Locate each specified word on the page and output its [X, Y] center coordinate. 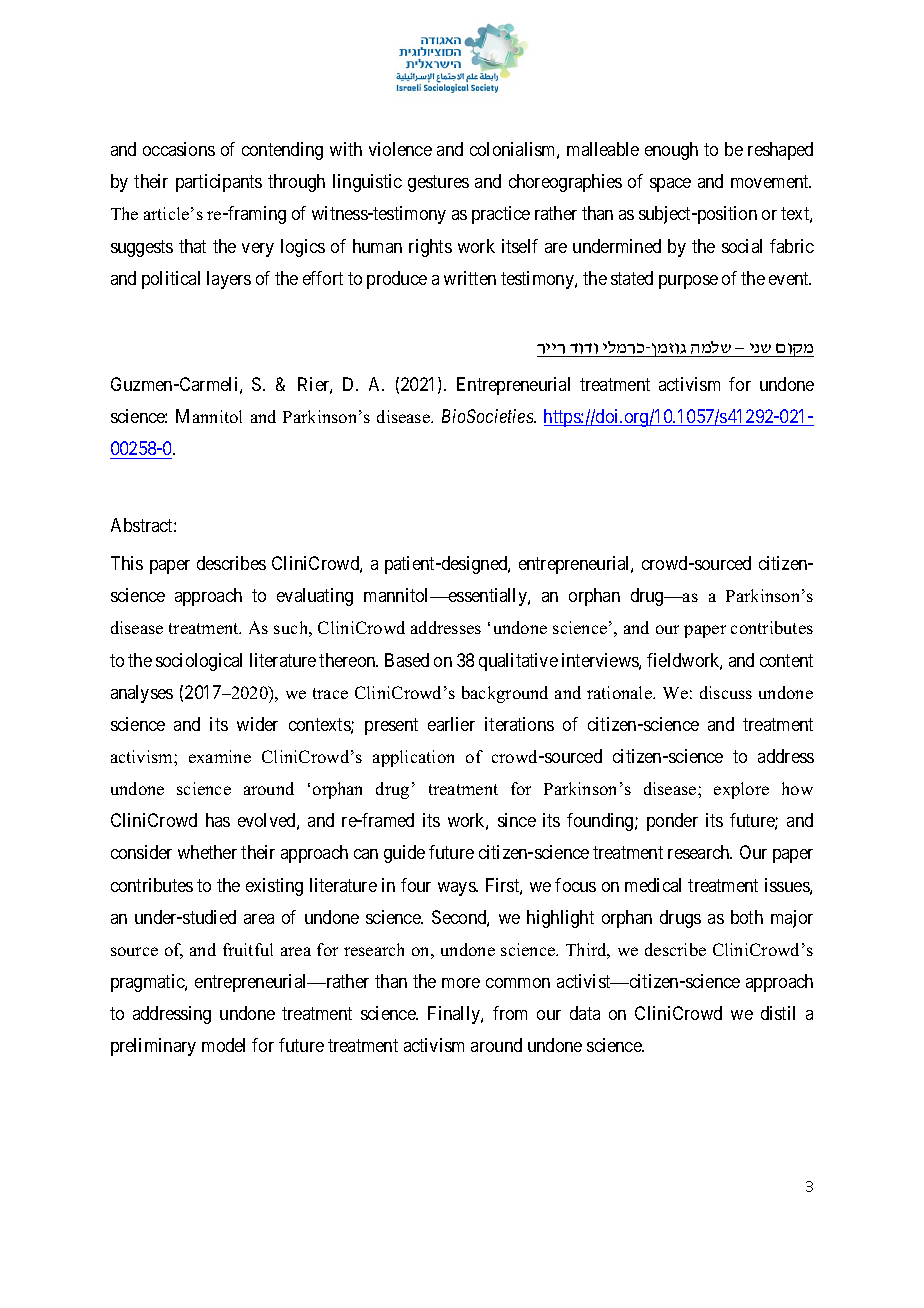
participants [219, 183]
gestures [438, 184]
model [223, 1045]
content [786, 660]
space [670, 185]
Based [407, 660]
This [127, 563]
